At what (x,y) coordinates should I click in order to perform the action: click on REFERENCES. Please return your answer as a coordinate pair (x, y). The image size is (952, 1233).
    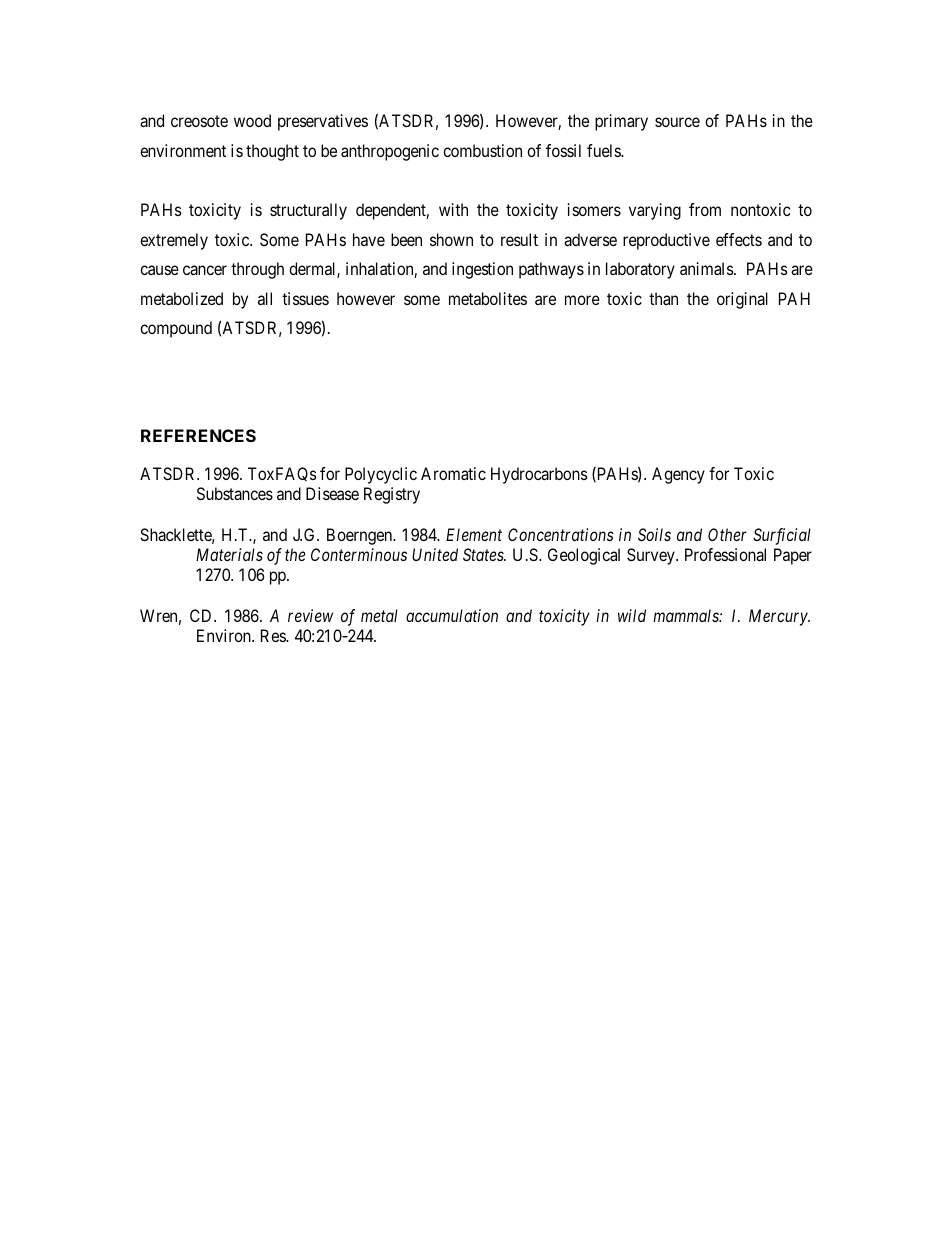
    Looking at the image, I should click on (198, 435).
